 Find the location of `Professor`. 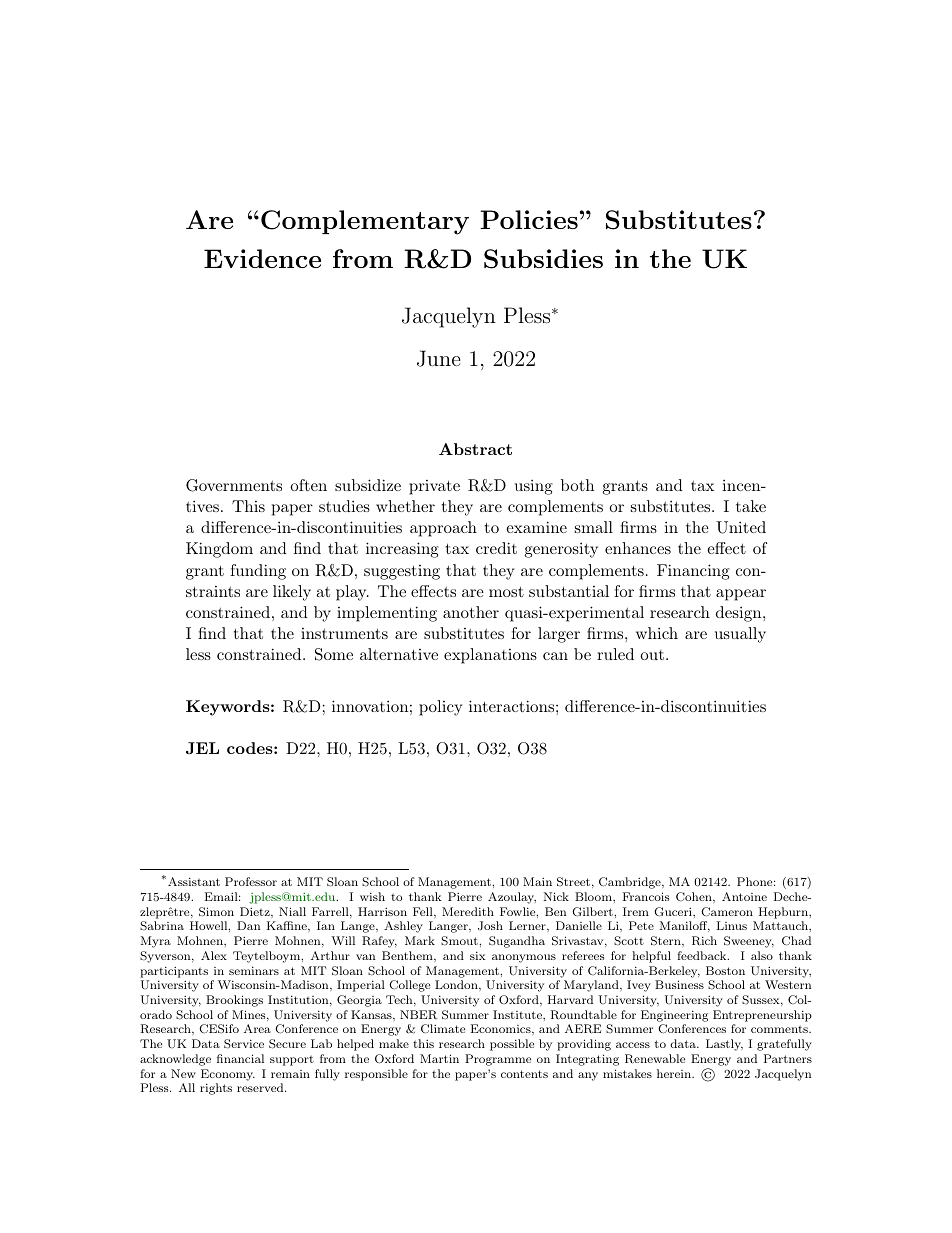

Professor is located at coordinates (251, 881).
